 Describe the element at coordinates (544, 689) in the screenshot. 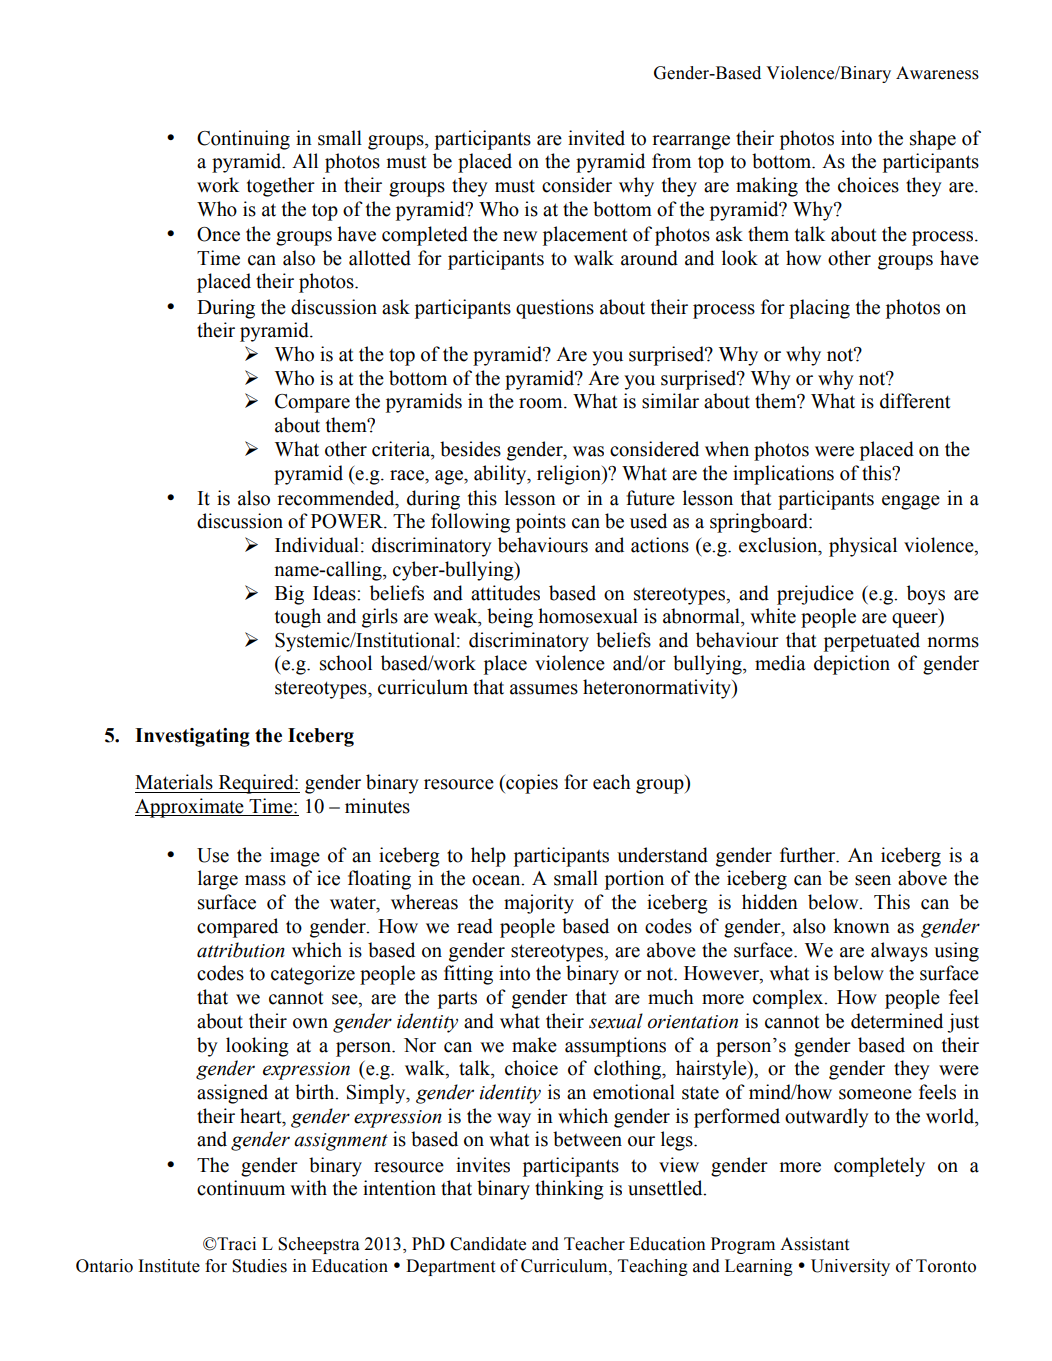

I see `assumes` at that location.
